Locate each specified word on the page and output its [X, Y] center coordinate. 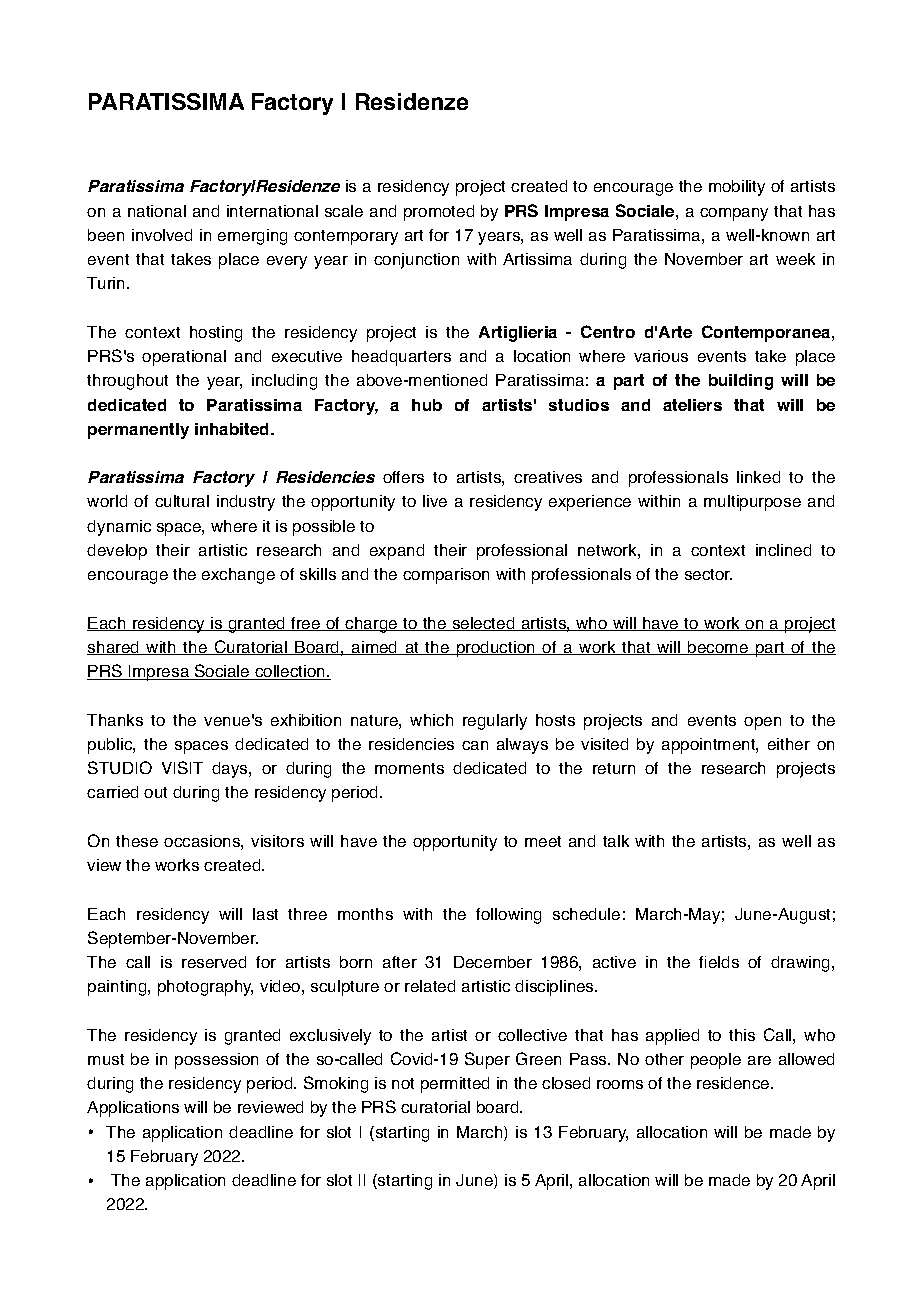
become [718, 648]
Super [487, 1060]
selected [483, 624]
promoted [439, 213]
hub [427, 405]
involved [162, 235]
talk [616, 841]
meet [543, 841]
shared [114, 648]
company [734, 214]
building [741, 382]
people [716, 1061]
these [137, 841]
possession [216, 1061]
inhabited [233, 429]
